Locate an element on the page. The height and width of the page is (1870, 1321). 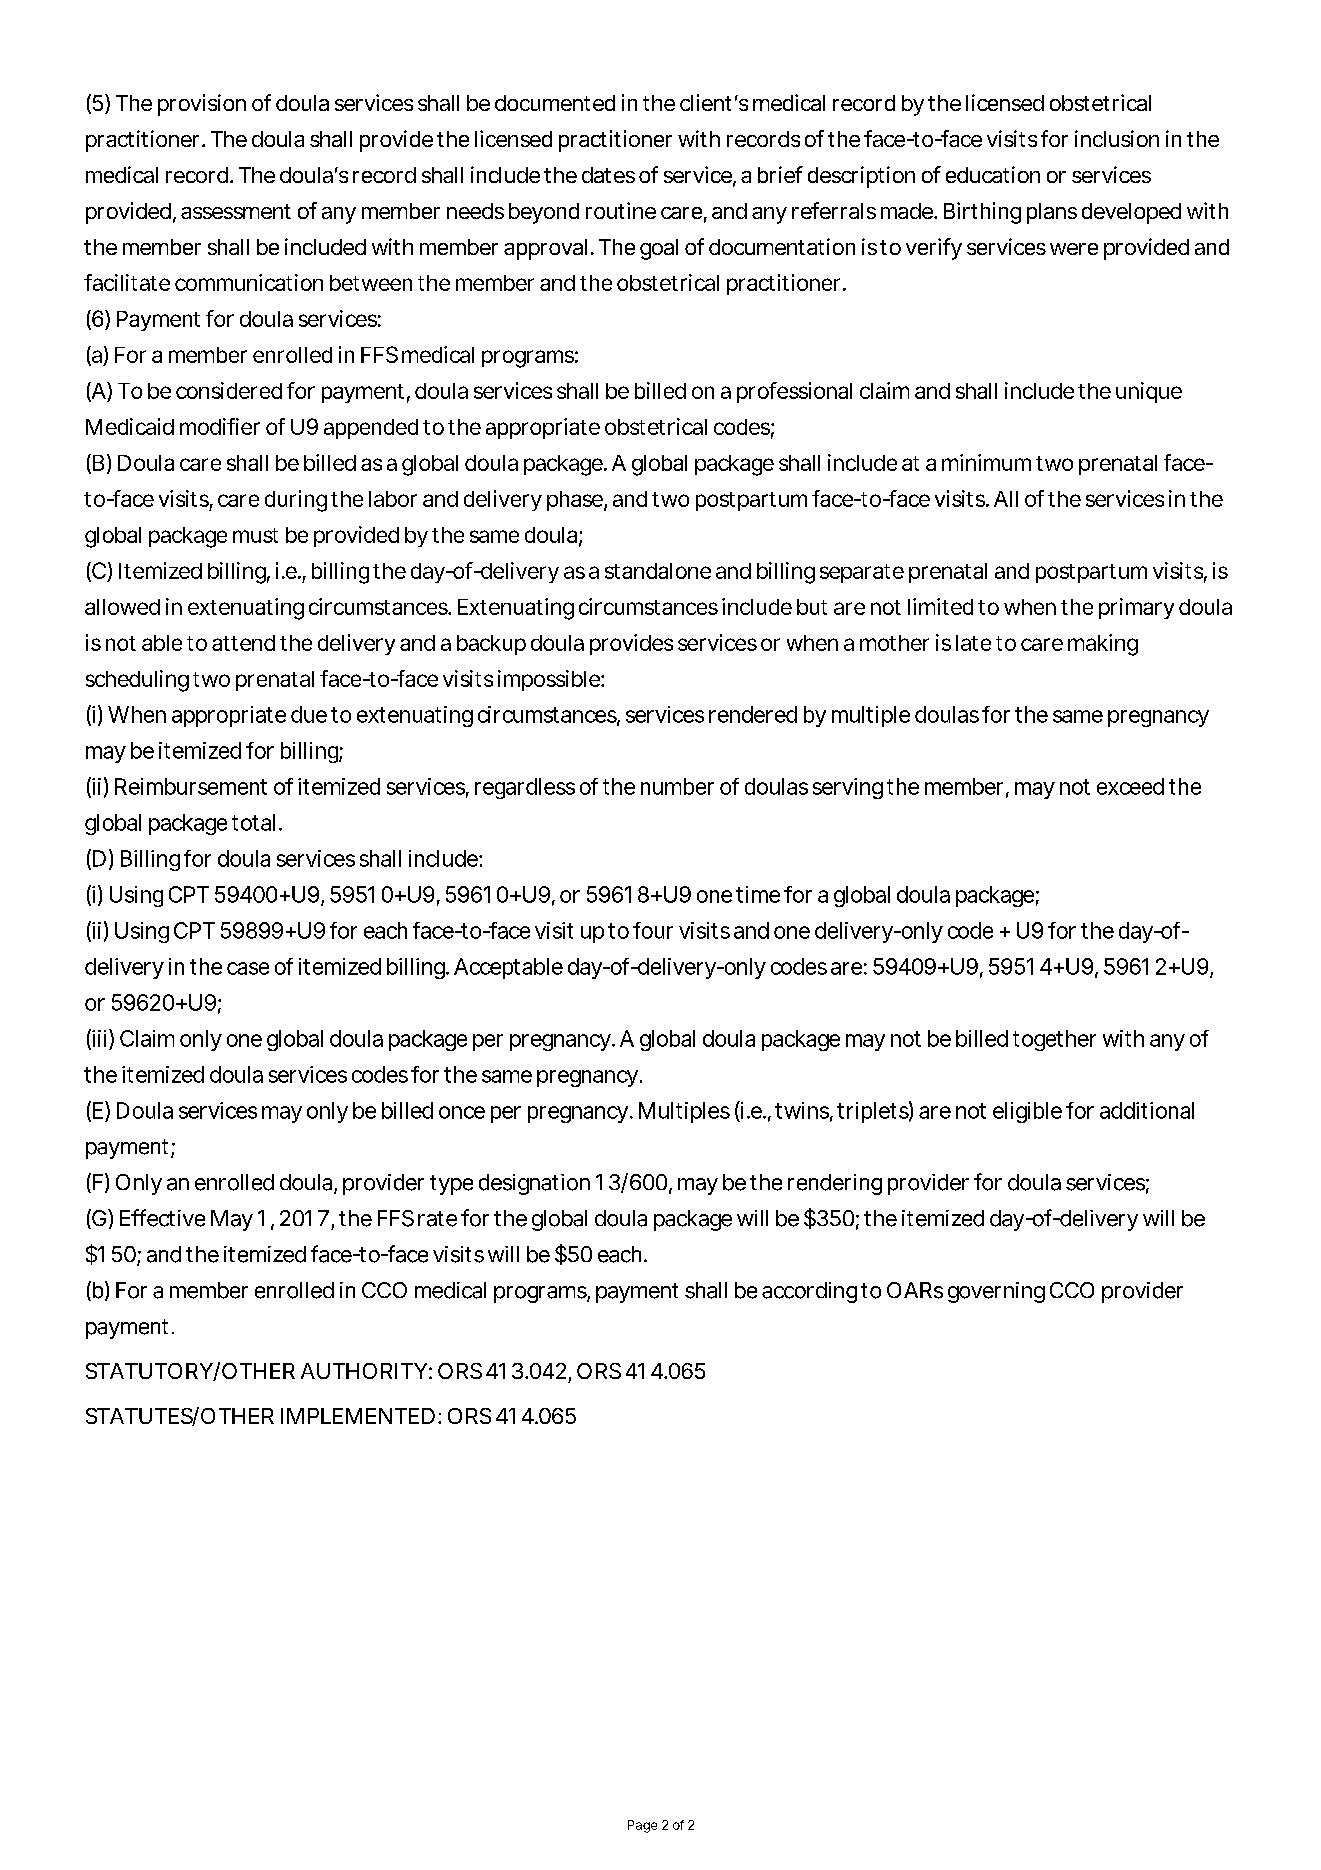
IMPLEMENTED is located at coordinates (358, 1416).
